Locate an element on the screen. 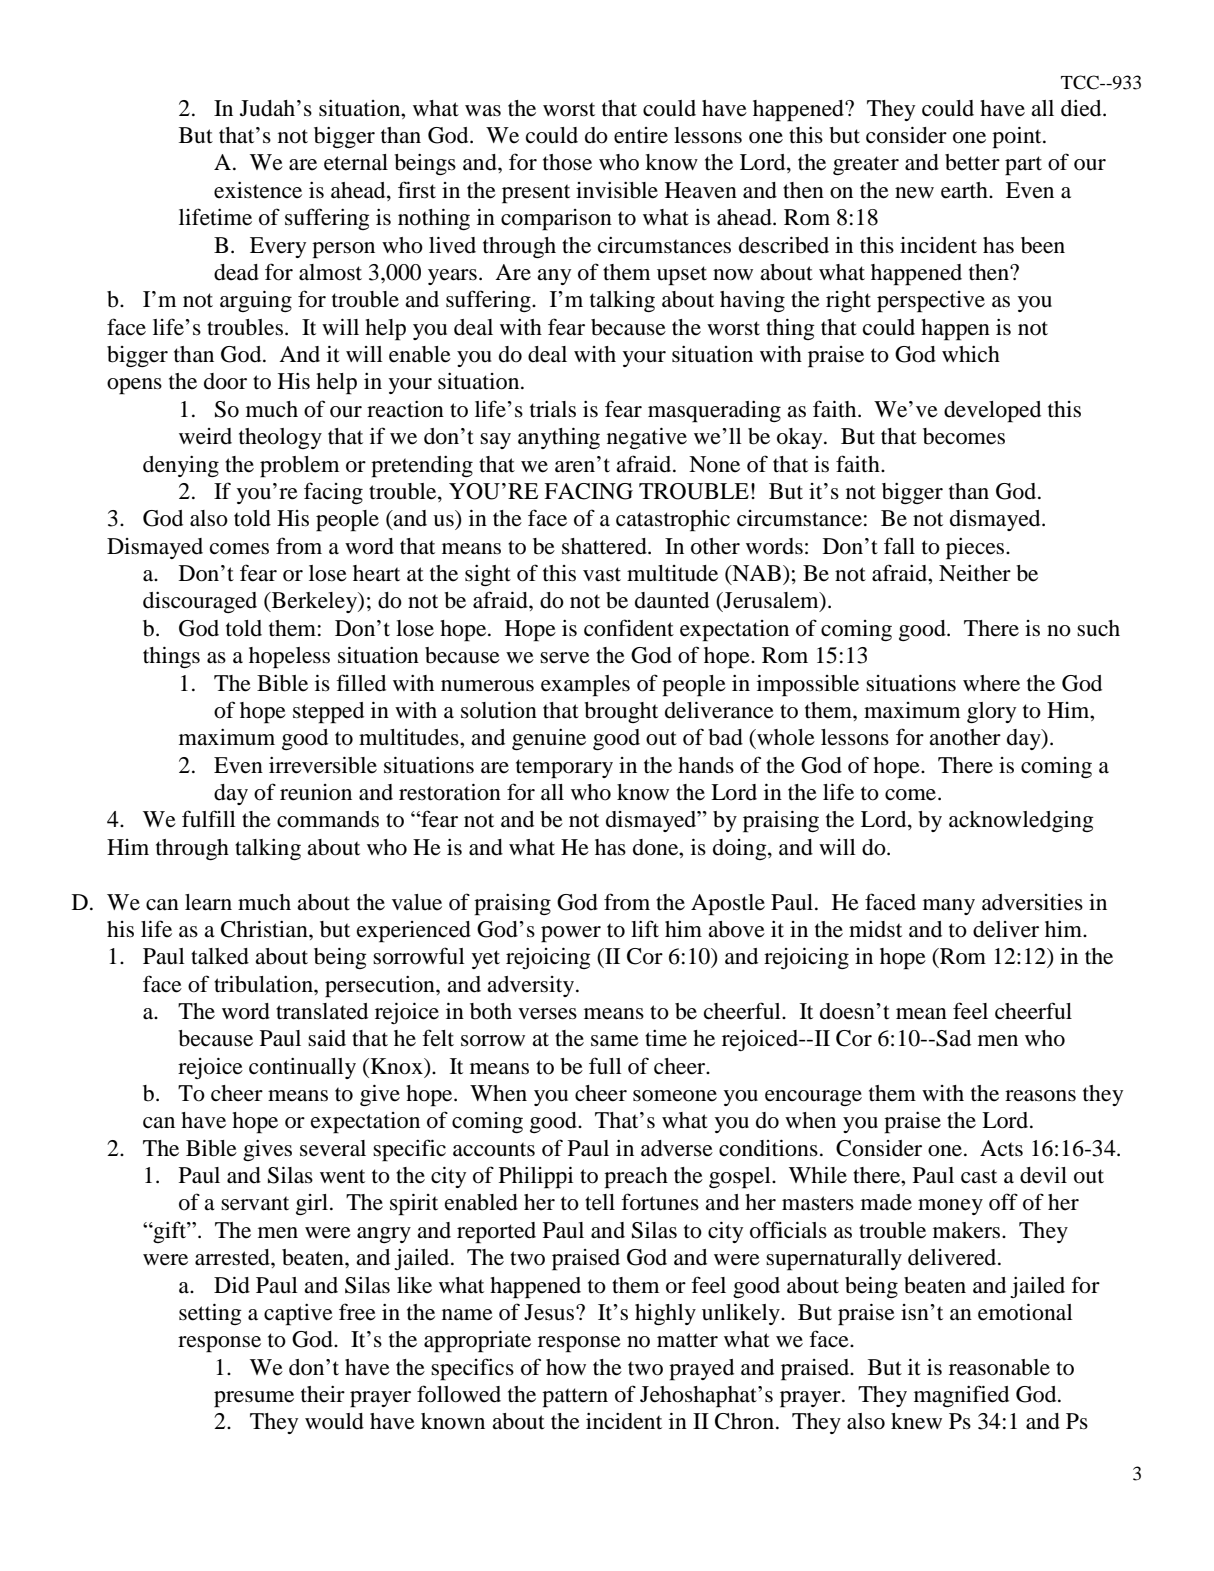 The image size is (1214, 1571). pattern is located at coordinates (575, 1398).
